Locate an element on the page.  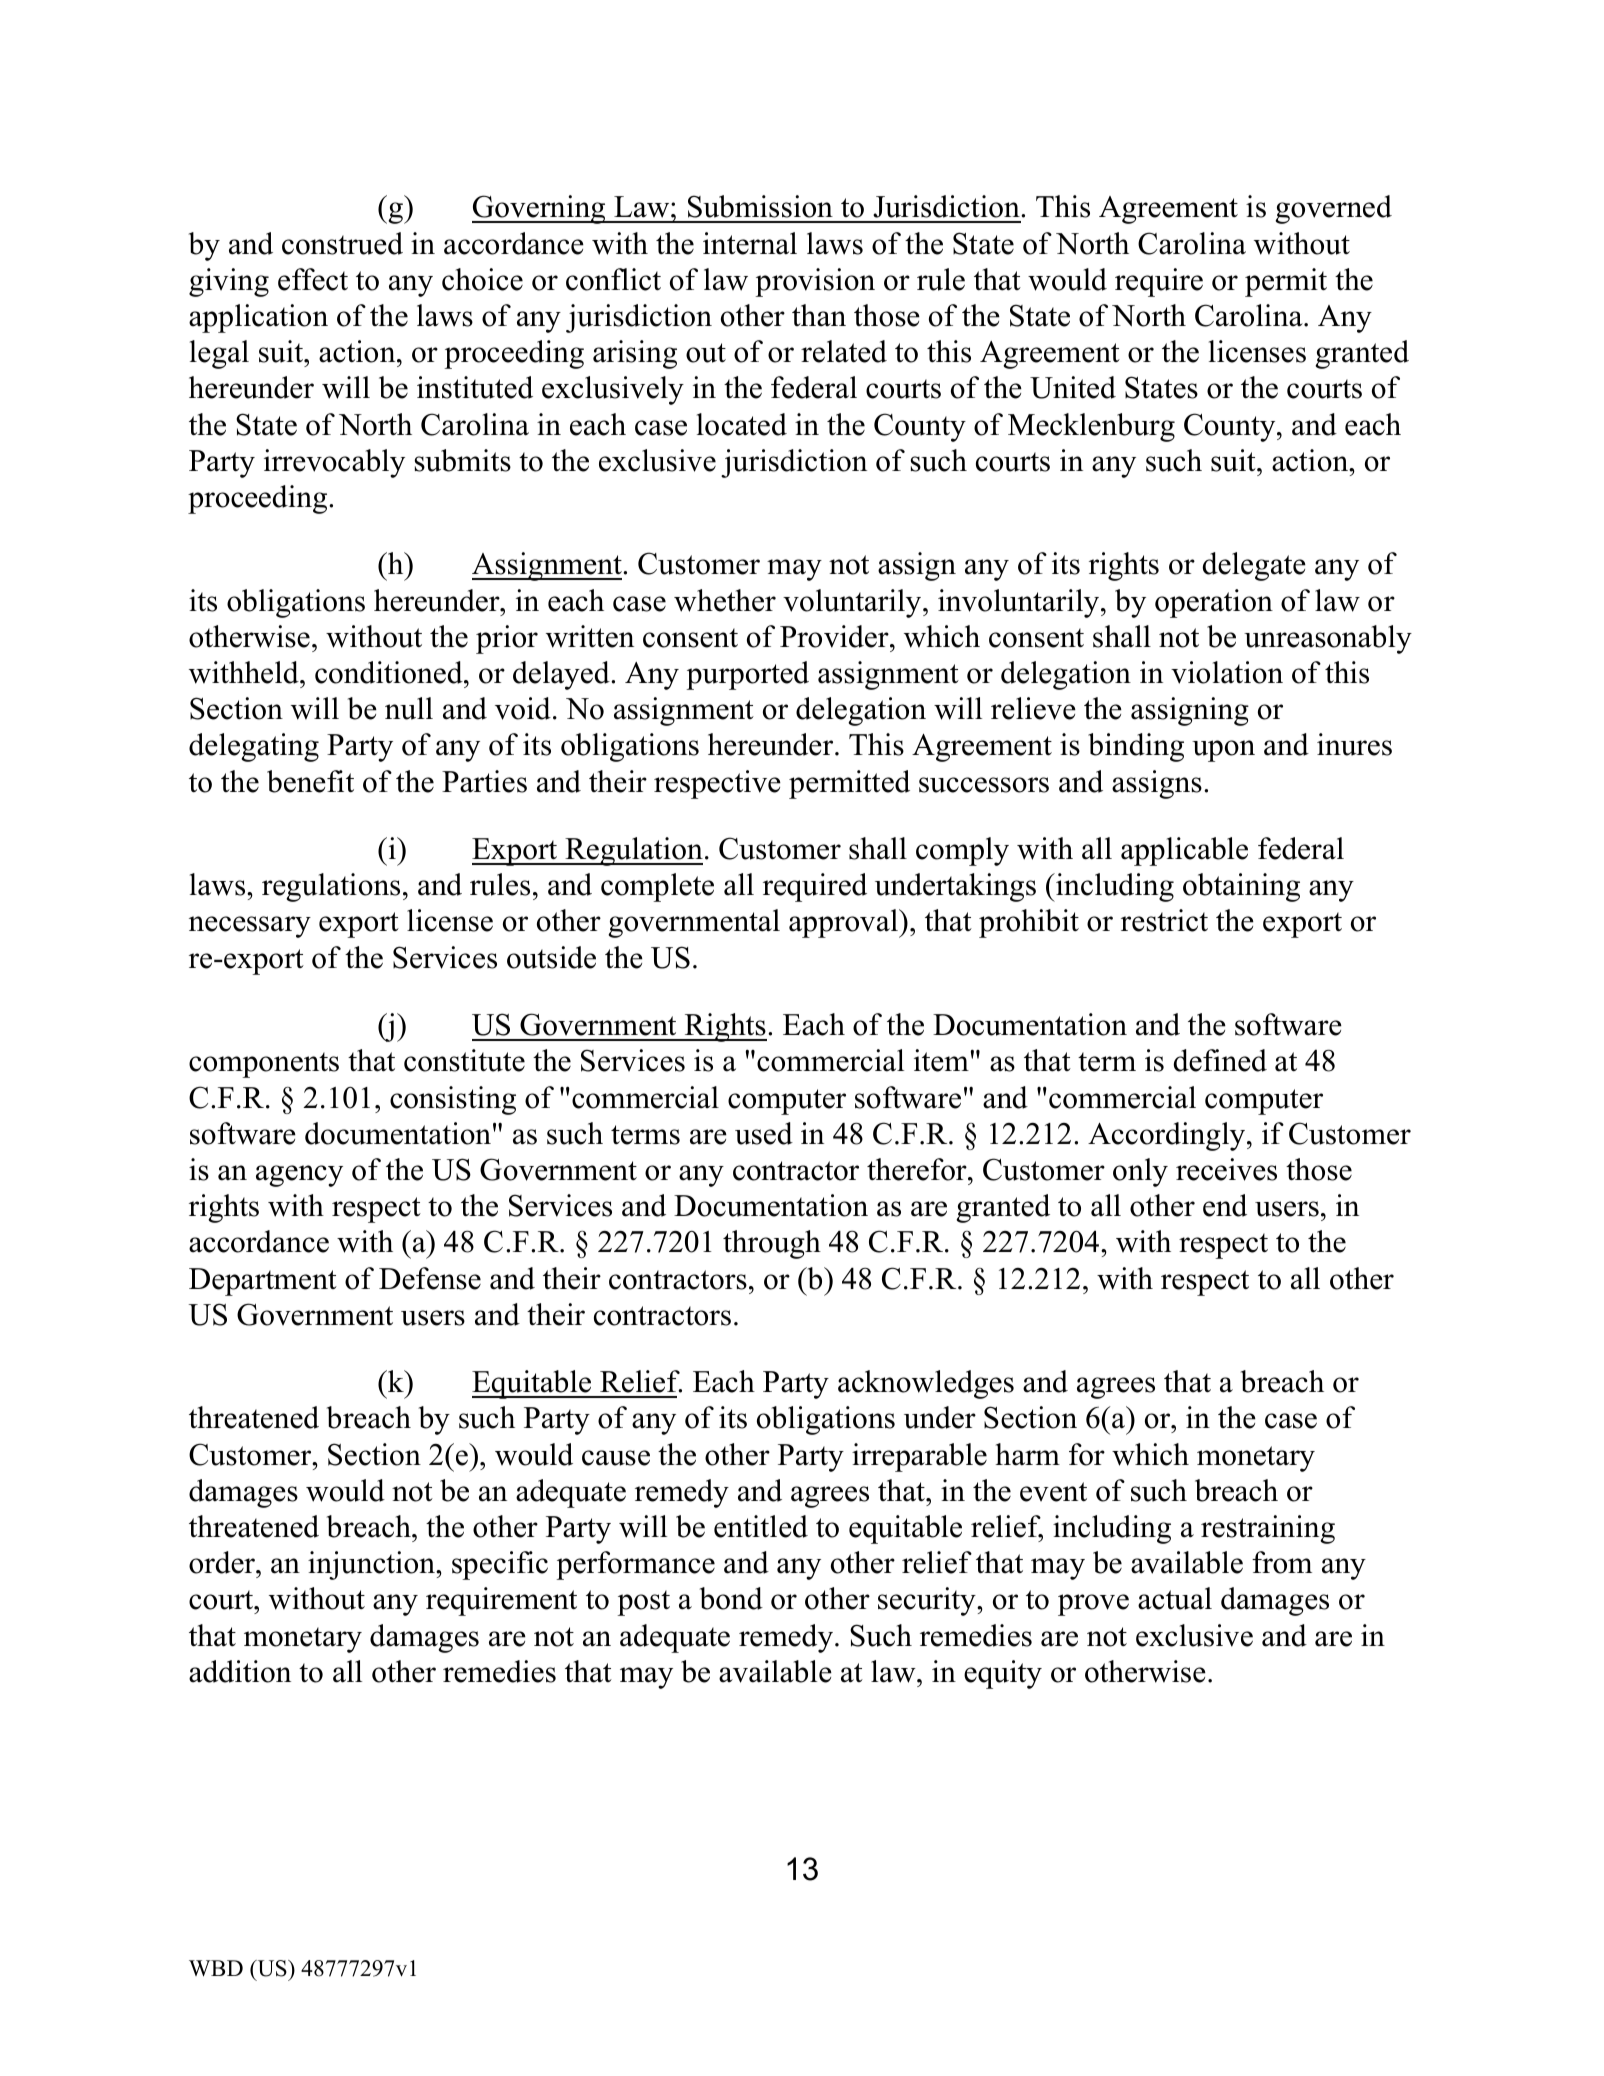
operation is located at coordinates (1214, 603).
